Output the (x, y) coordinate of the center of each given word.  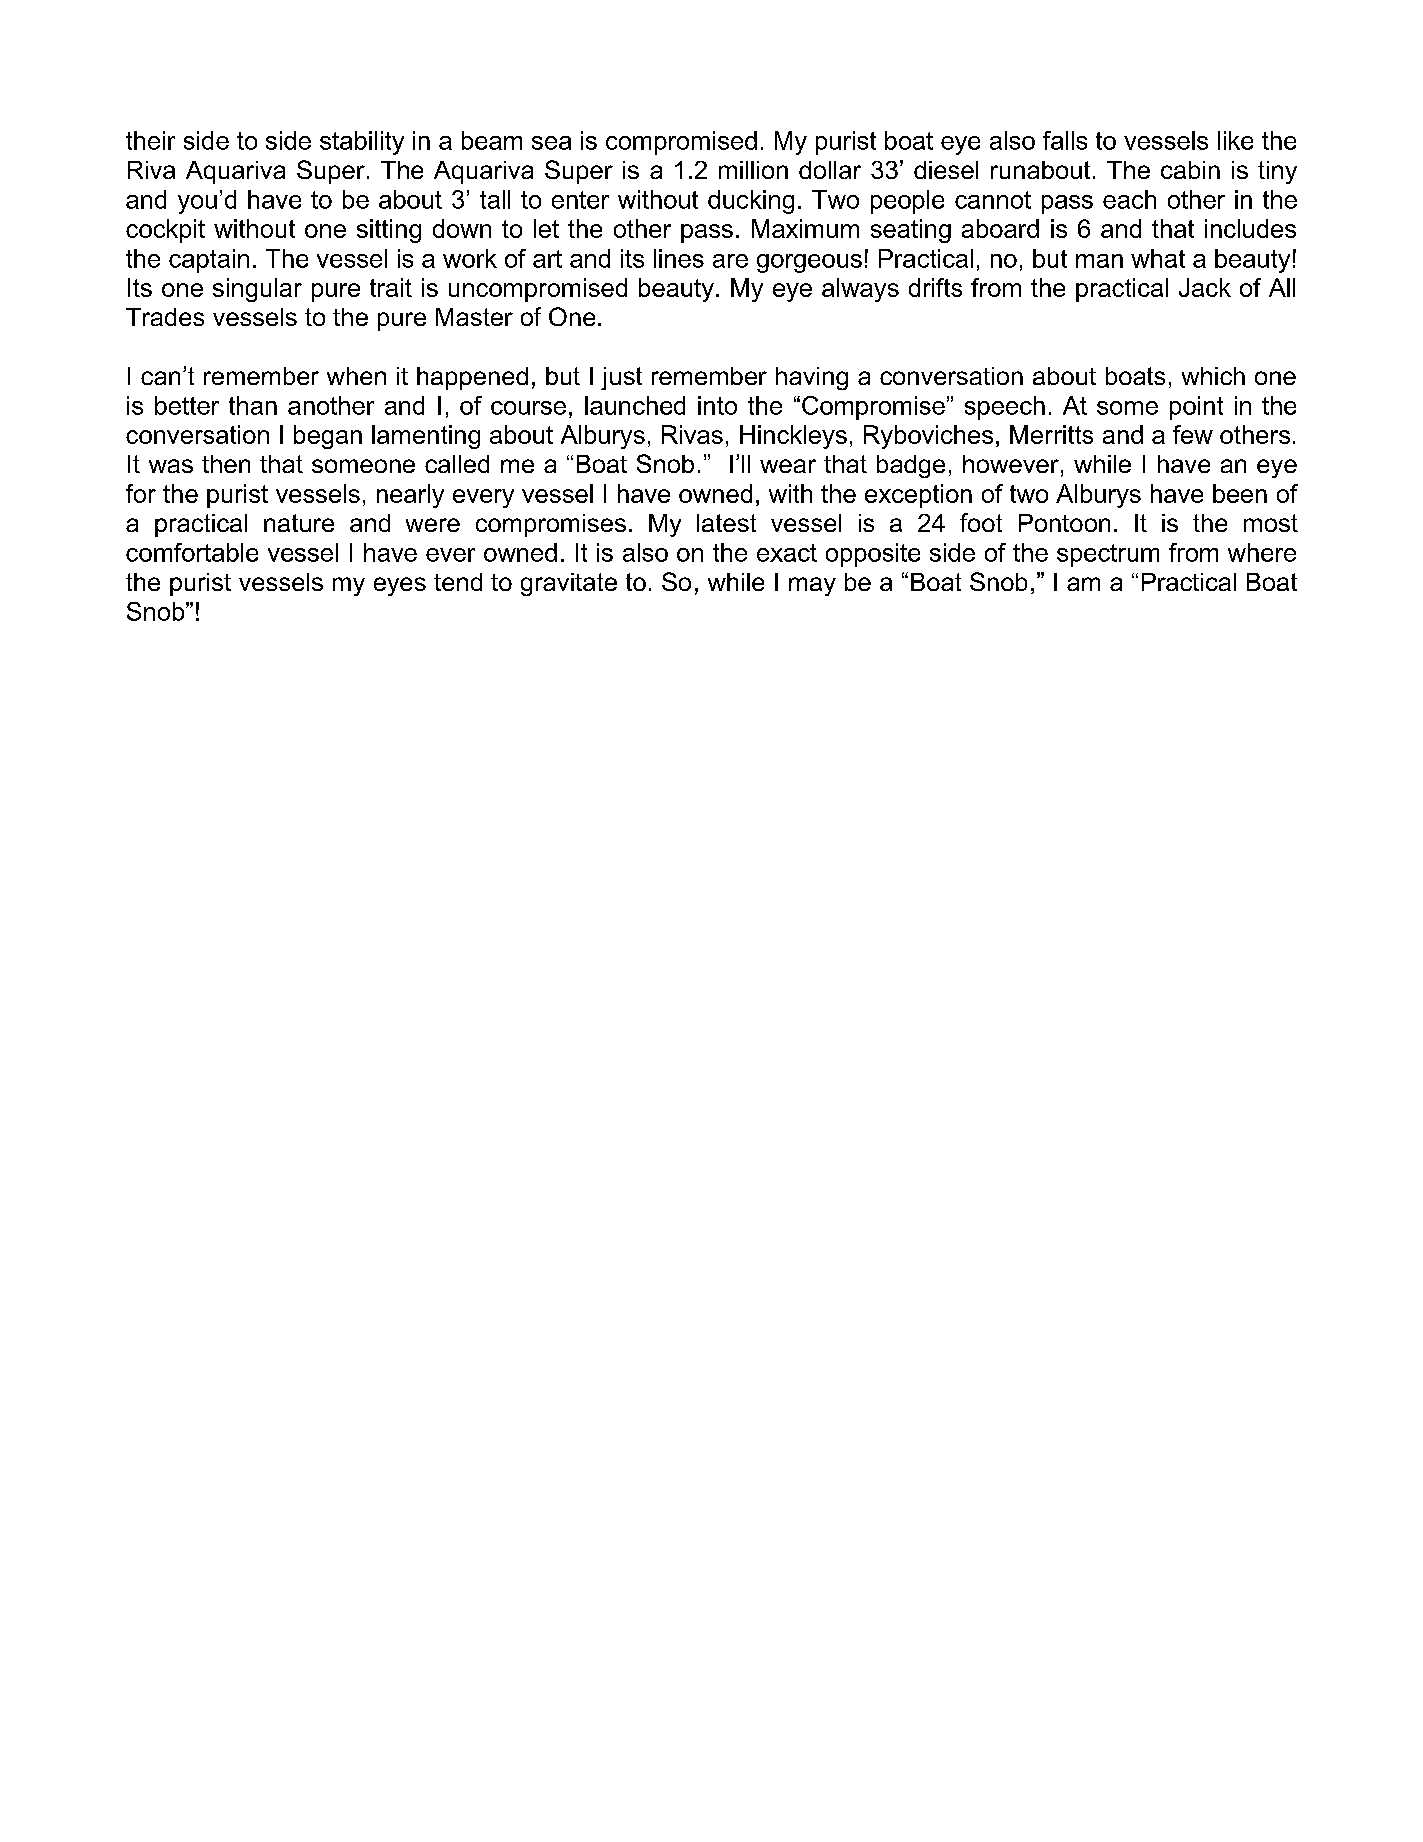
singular (257, 290)
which (1213, 376)
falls (1065, 140)
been (1240, 493)
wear (788, 466)
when (356, 376)
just (621, 378)
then (226, 464)
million (753, 170)
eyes (400, 586)
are (730, 261)
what (1158, 258)
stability (362, 143)
